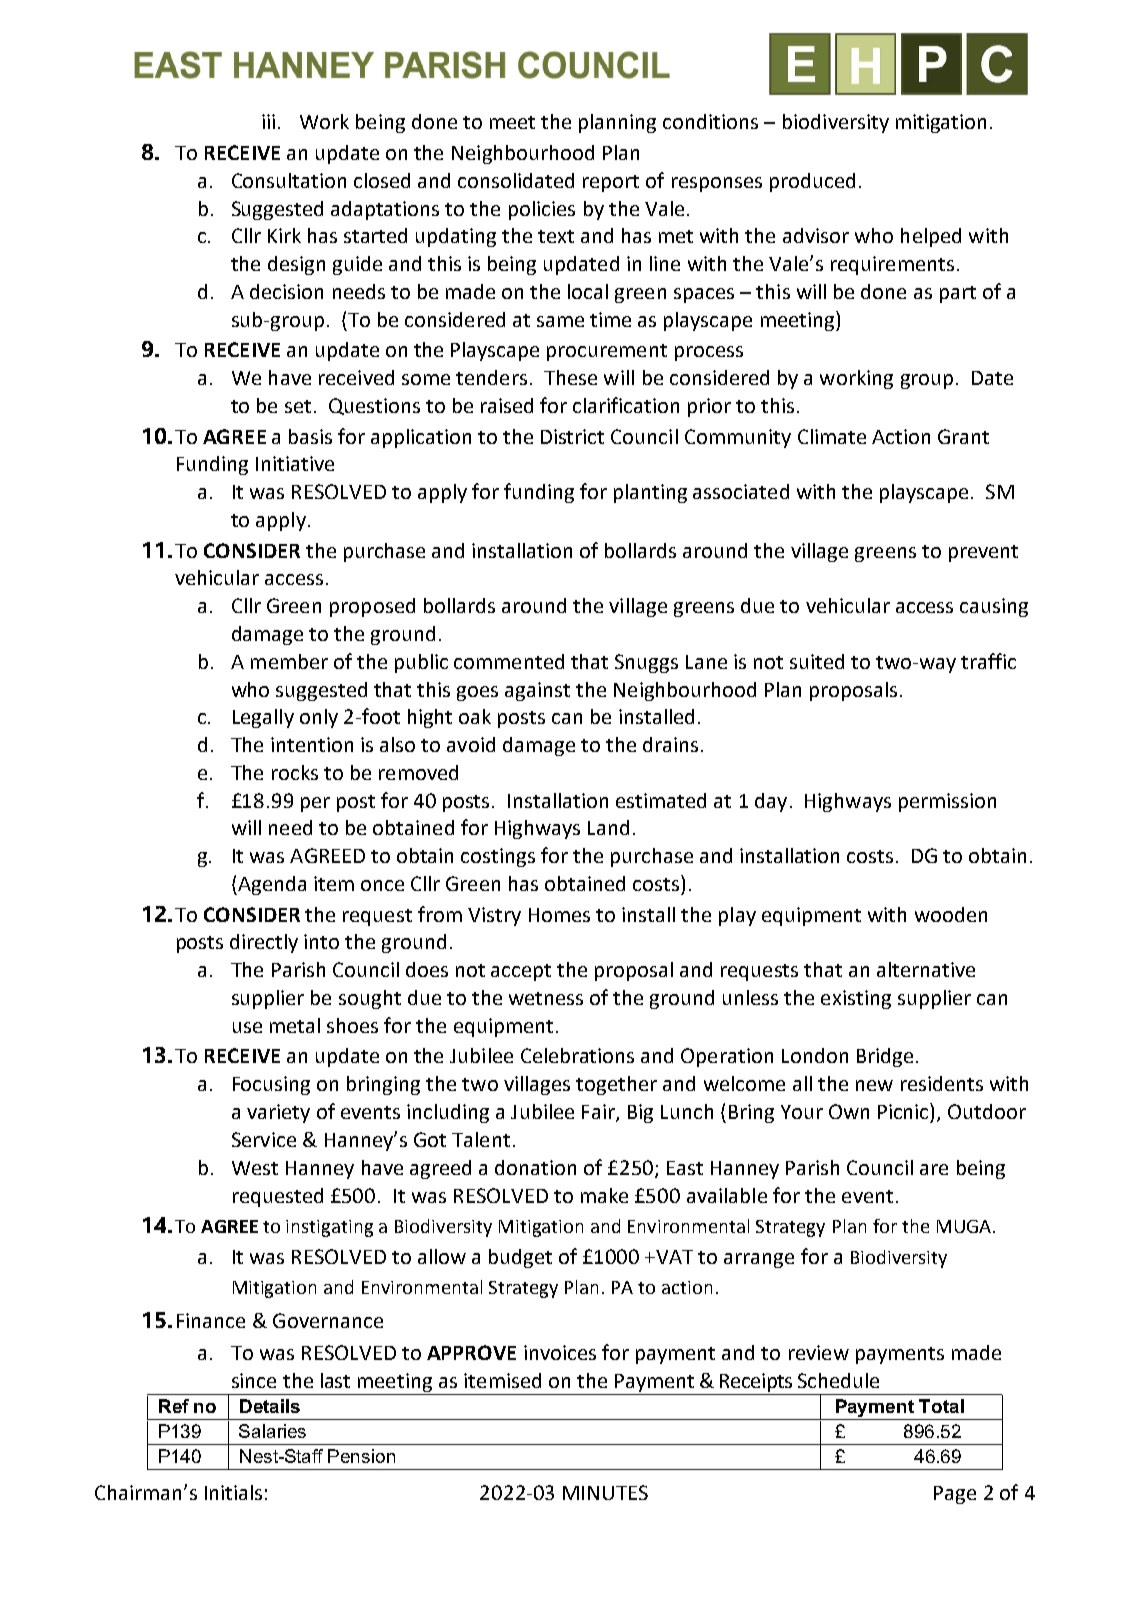 The image size is (1129, 1597). Describe the element at coordinates (885, 1057) in the screenshot. I see `Bridge` at that location.
